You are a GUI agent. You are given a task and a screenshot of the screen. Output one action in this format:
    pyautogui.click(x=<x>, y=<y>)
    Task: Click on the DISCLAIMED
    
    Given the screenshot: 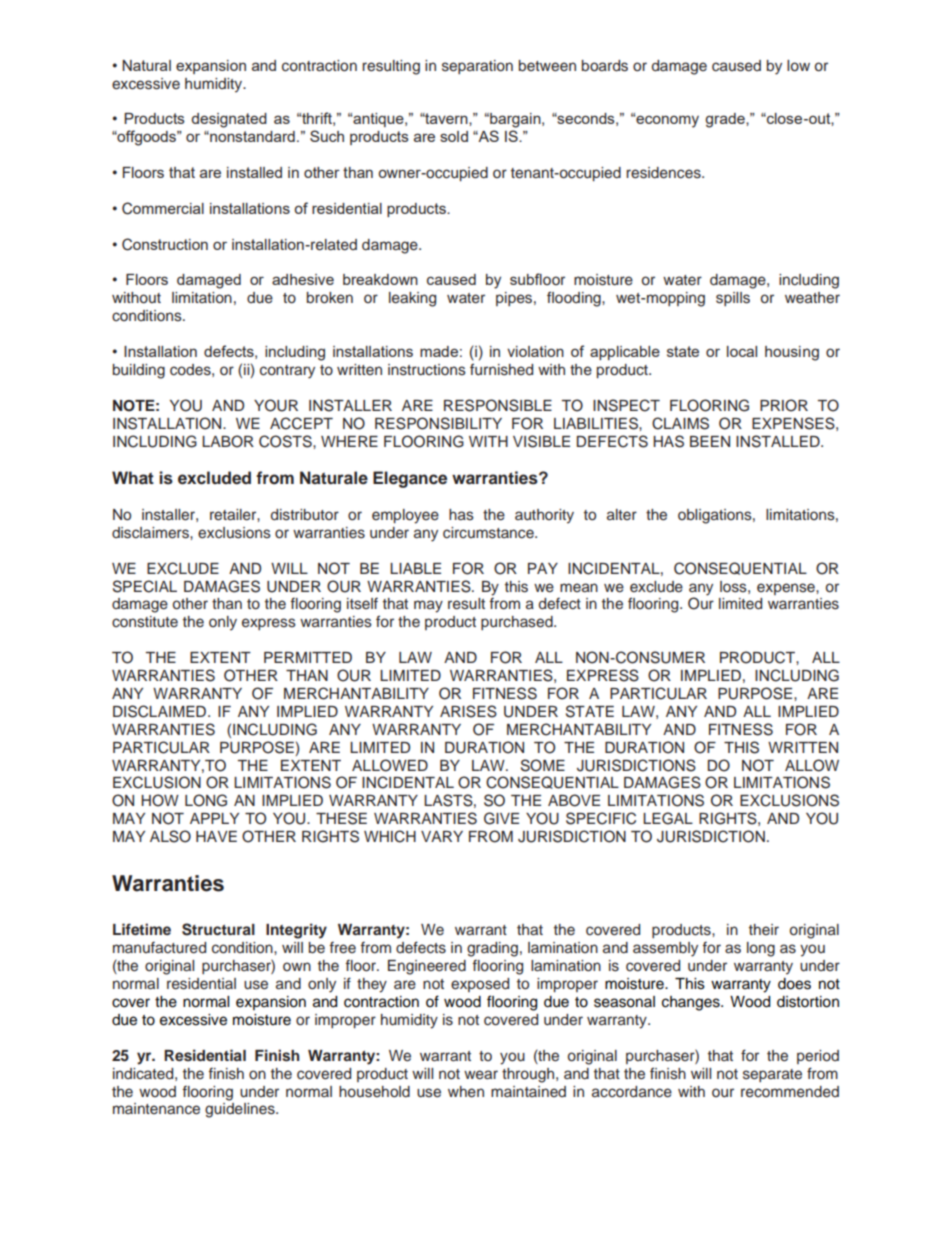 What is the action you would take?
    pyautogui.click(x=161, y=711)
